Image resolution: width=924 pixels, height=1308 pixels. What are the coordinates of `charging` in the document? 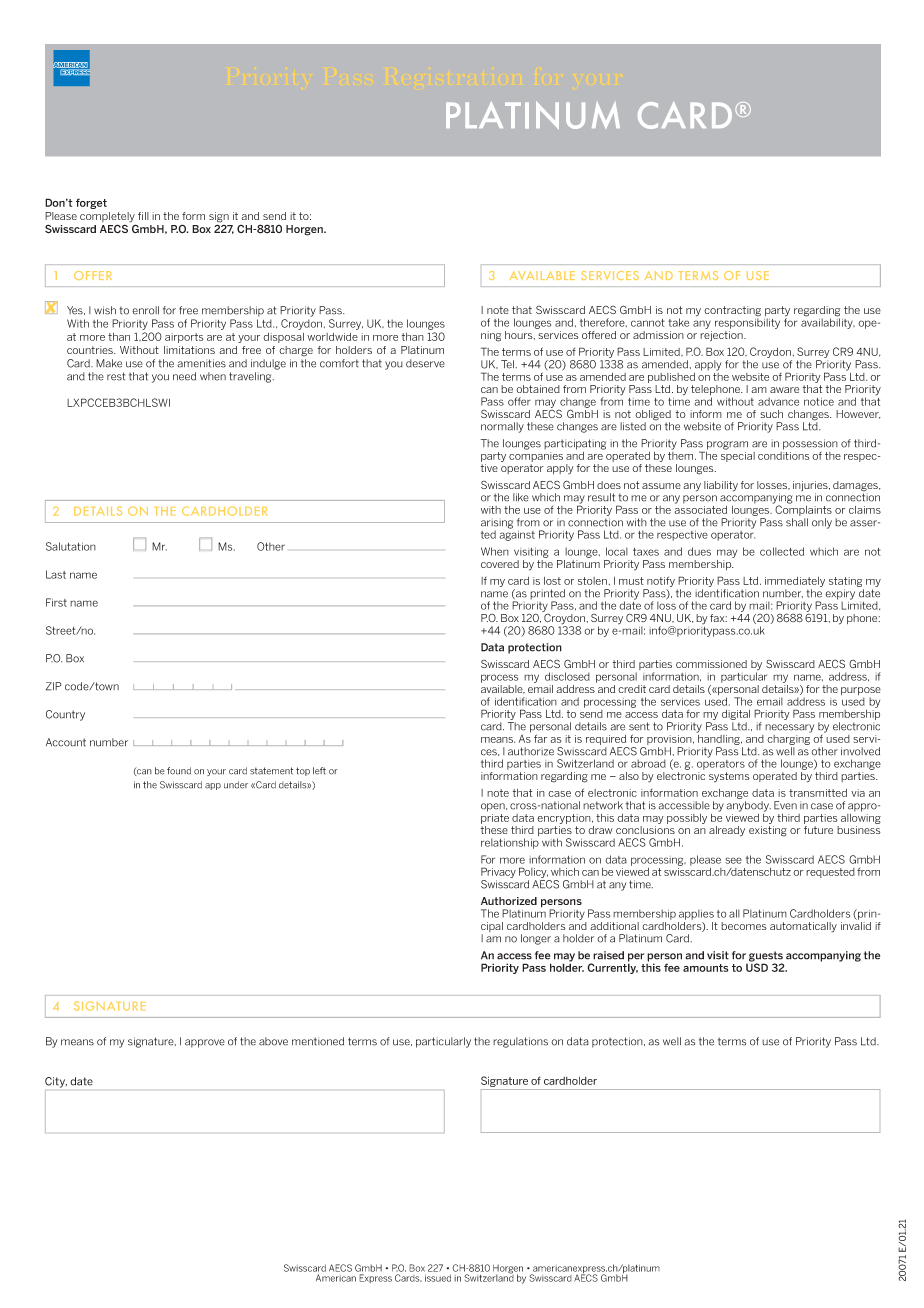 It's located at (789, 738).
